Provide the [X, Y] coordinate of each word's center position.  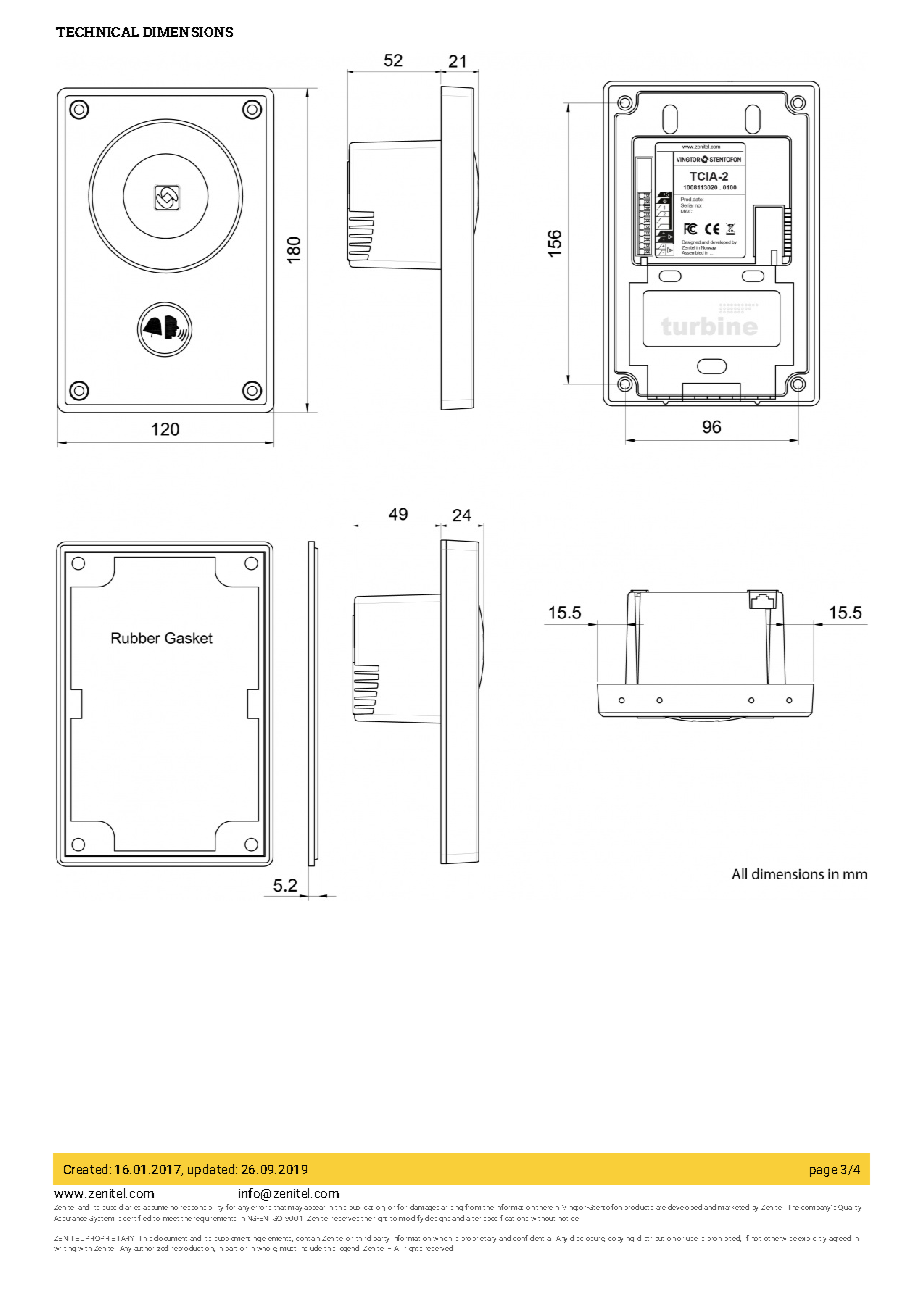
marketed [733, 1207]
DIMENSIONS [188, 32]
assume [155, 1208]
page [823, 1172]
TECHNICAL [97, 32]
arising [452, 1208]
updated [212, 1170]
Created [85, 1169]
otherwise [780, 1239]
